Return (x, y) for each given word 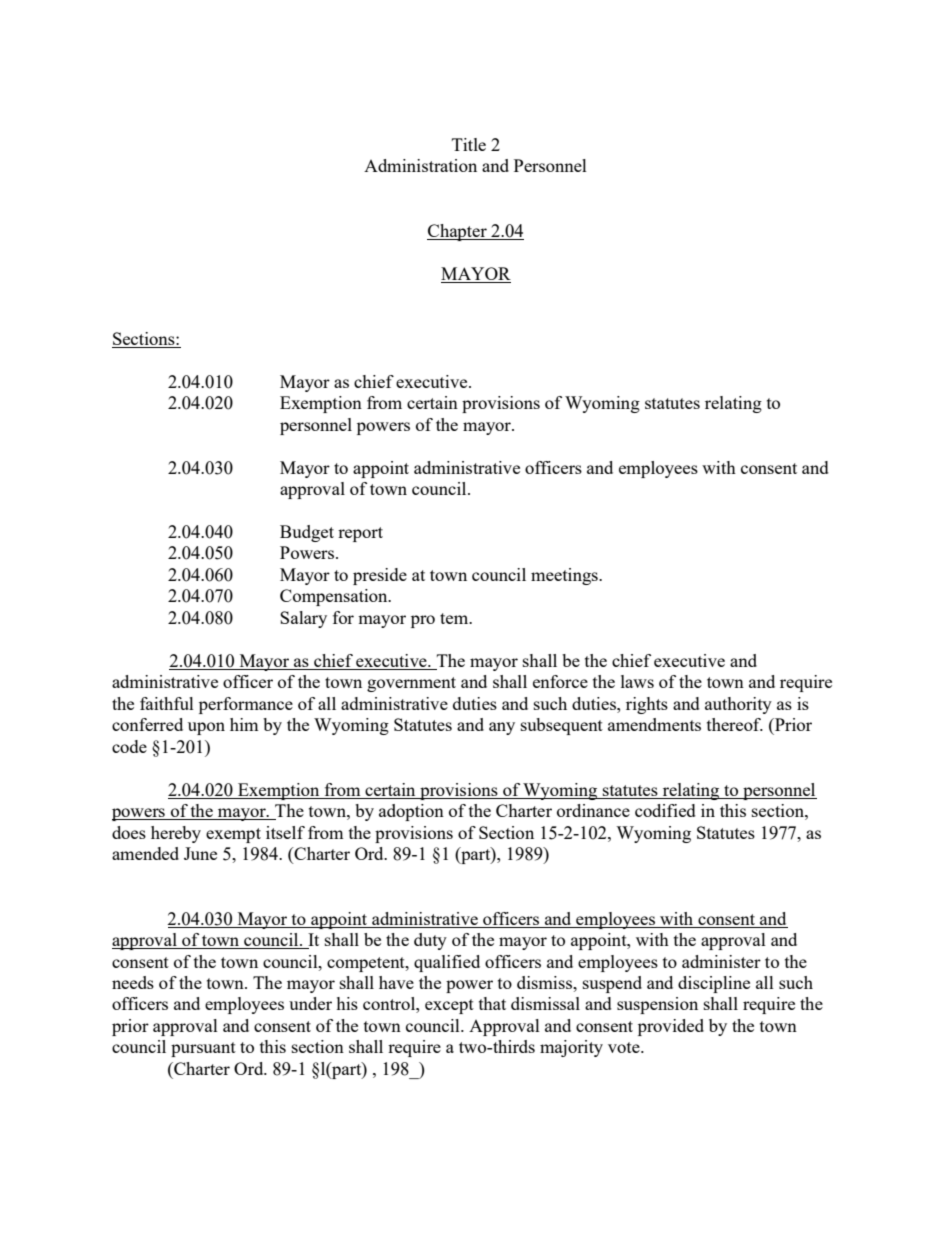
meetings (565, 576)
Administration (420, 165)
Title (469, 144)
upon (206, 728)
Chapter (458, 232)
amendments (654, 724)
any (502, 728)
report (360, 534)
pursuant (203, 1049)
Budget (307, 533)
